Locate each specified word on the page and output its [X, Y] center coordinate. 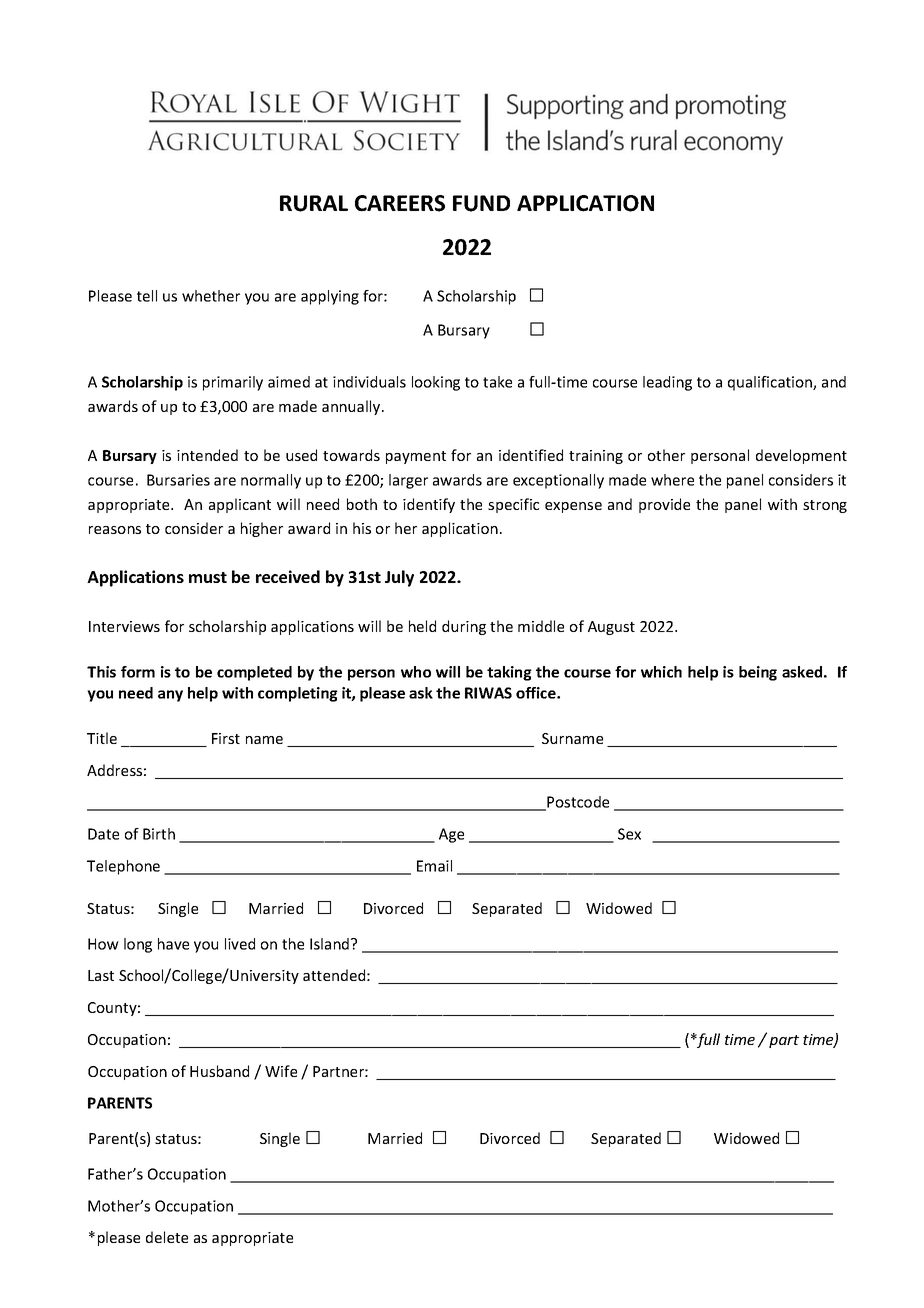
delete [167, 1237]
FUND [481, 203]
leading [667, 383]
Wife [281, 1071]
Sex [629, 834]
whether [211, 296]
